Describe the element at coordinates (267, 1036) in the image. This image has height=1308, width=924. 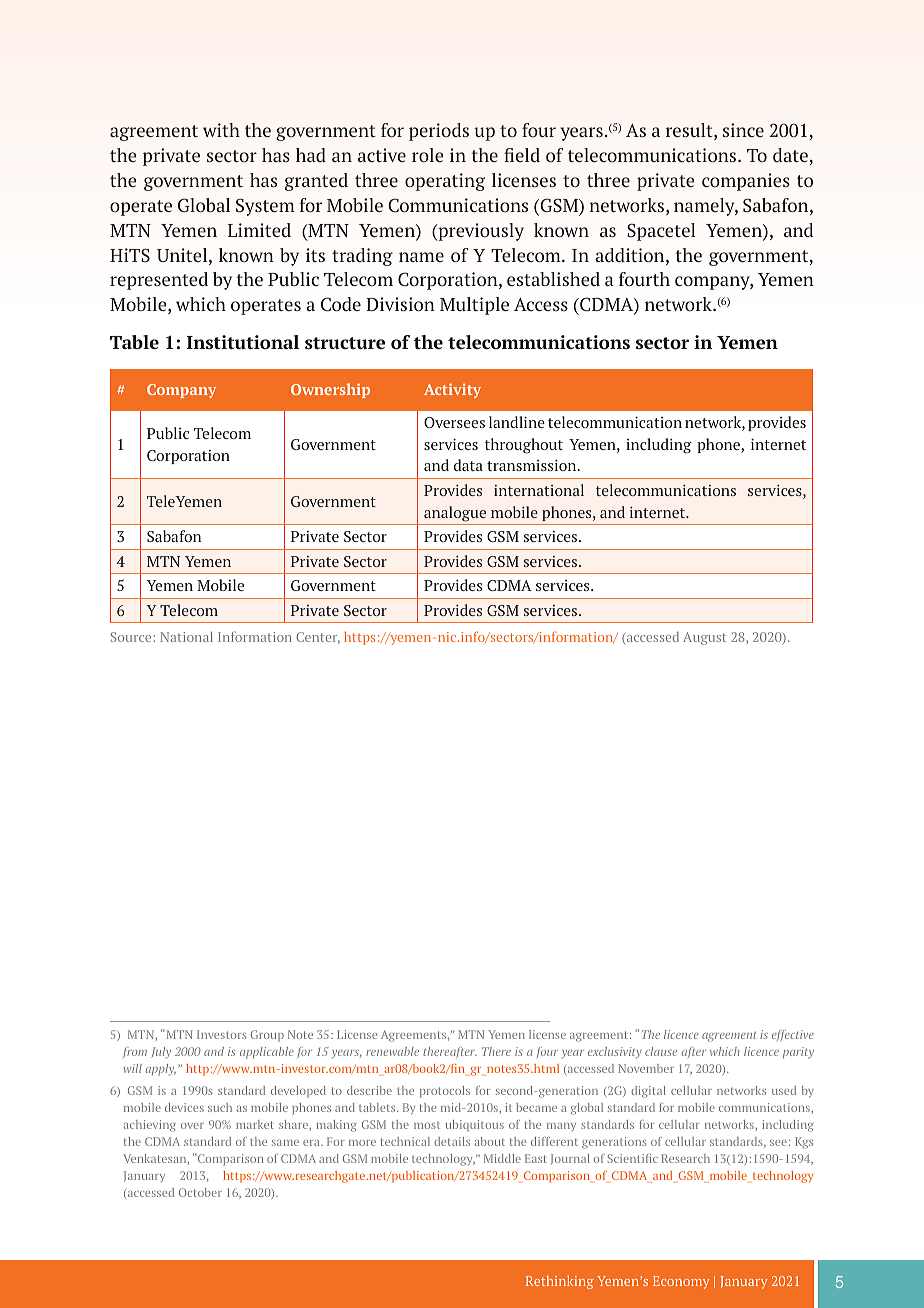
I see `Group` at that location.
